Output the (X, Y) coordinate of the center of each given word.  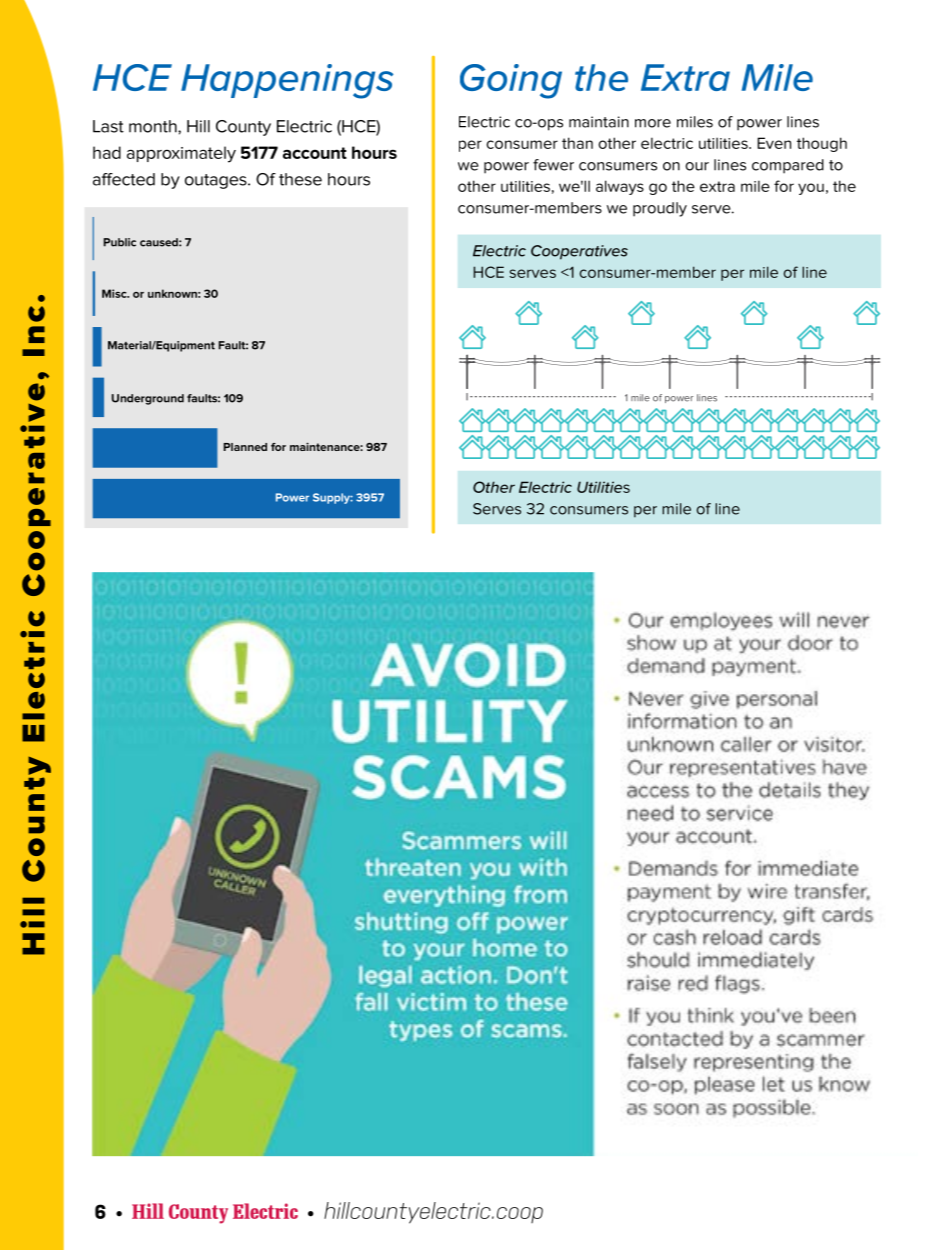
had (107, 152)
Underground (148, 399)
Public (120, 242)
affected (124, 179)
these (300, 179)
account (315, 153)
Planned (245, 447)
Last (108, 126)
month (154, 126)
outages (217, 181)
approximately (181, 154)
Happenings (287, 81)
